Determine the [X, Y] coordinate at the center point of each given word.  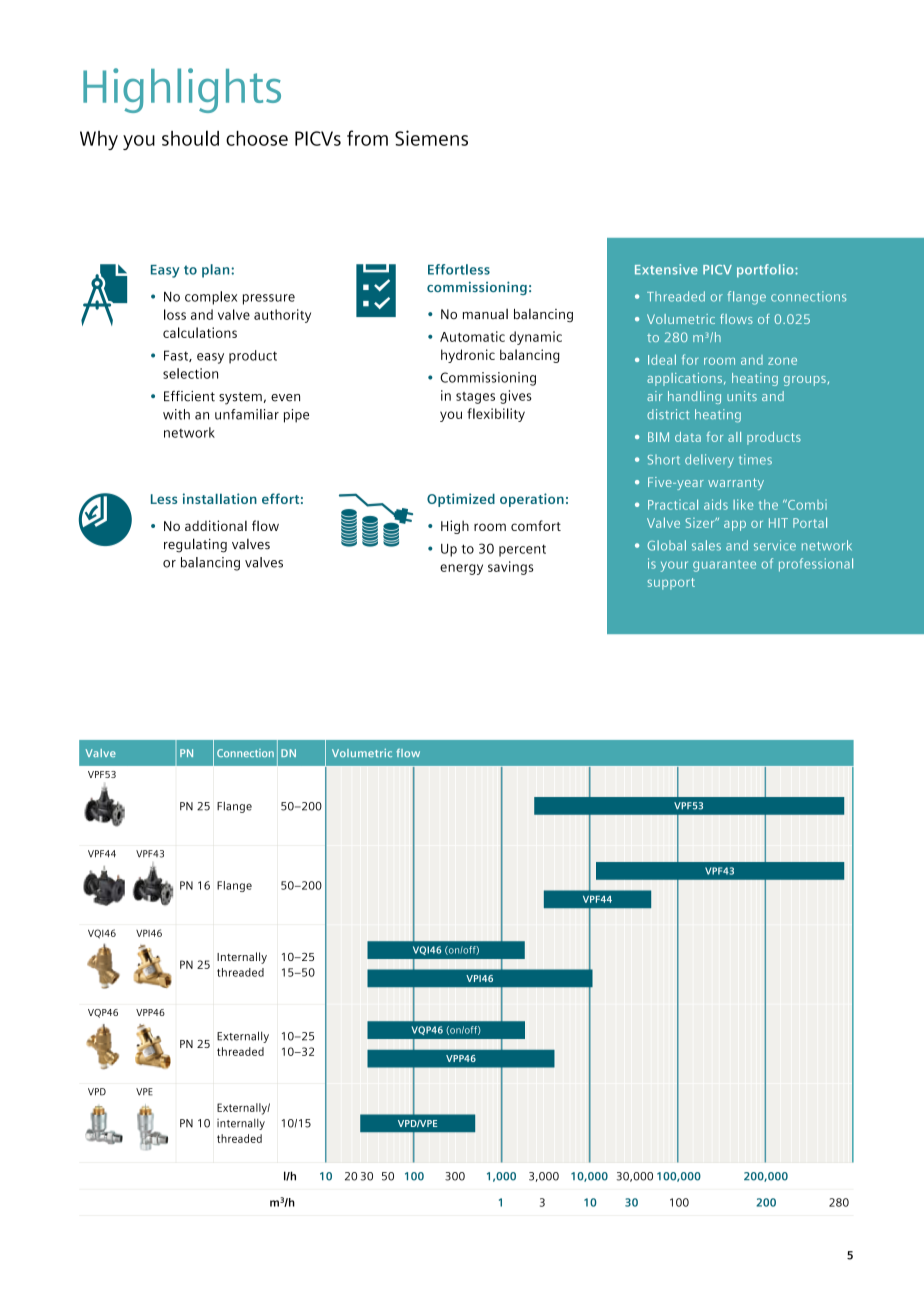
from [367, 138]
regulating [195, 545]
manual [485, 314]
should [190, 138]
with [176, 414]
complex [211, 298]
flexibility [496, 415]
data [688, 437]
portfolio [766, 271]
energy [461, 569]
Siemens [431, 138]
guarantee [724, 566]
